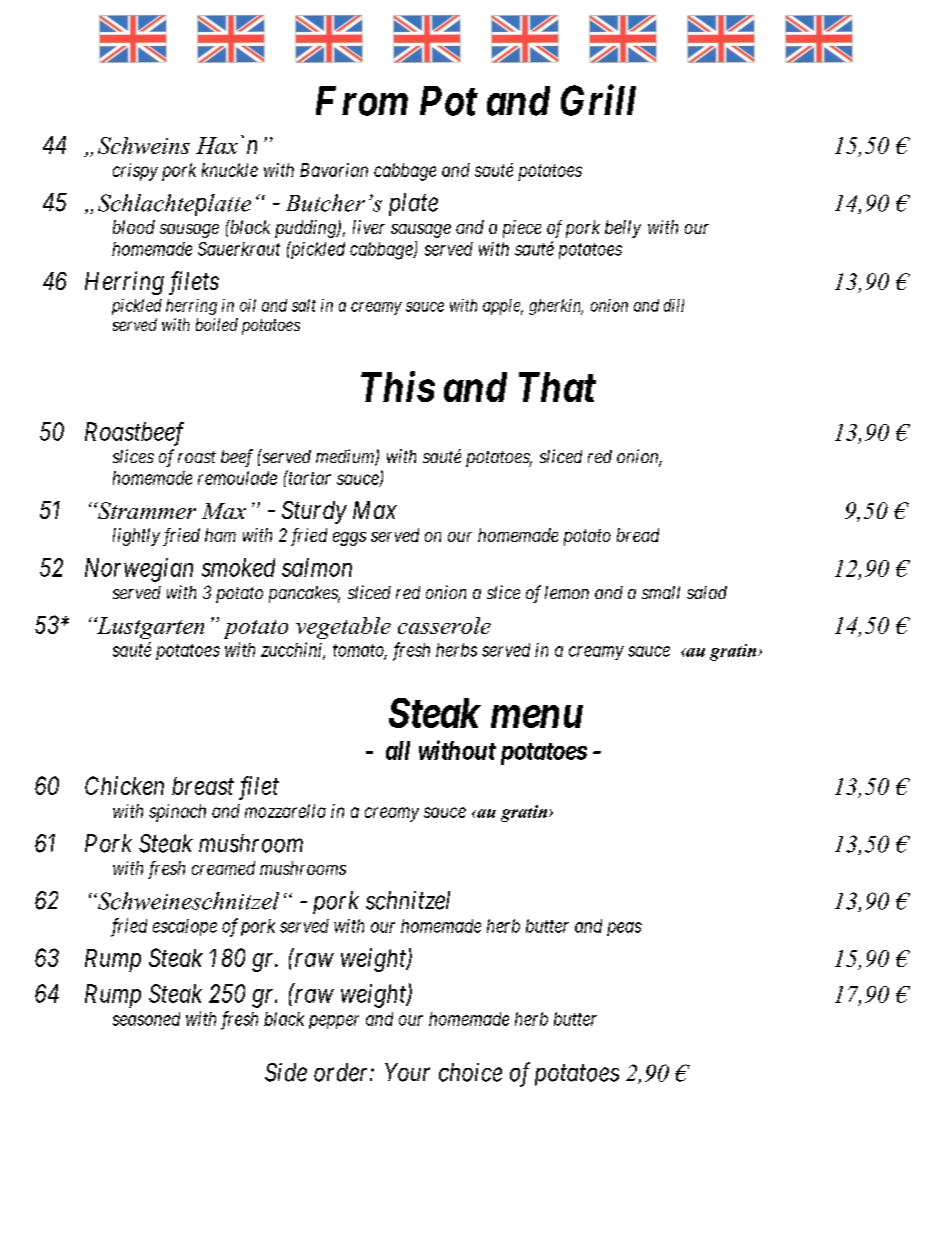 The height and width of the image is (1233, 952). I want to click on Grill, so click(598, 100).
